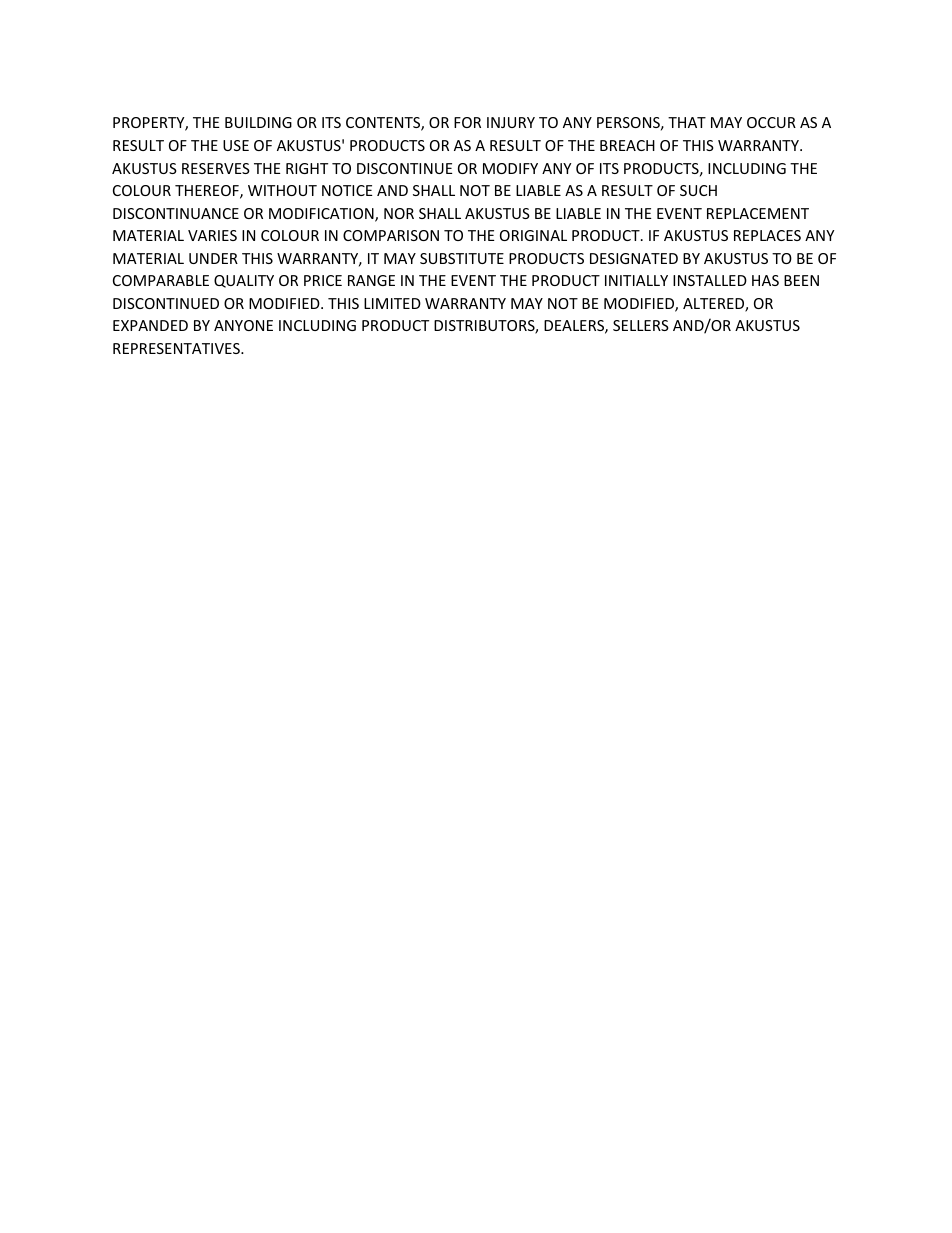 This page has height=1233, width=952. What do you see at coordinates (467, 122) in the page?
I see `FOR` at bounding box center [467, 122].
